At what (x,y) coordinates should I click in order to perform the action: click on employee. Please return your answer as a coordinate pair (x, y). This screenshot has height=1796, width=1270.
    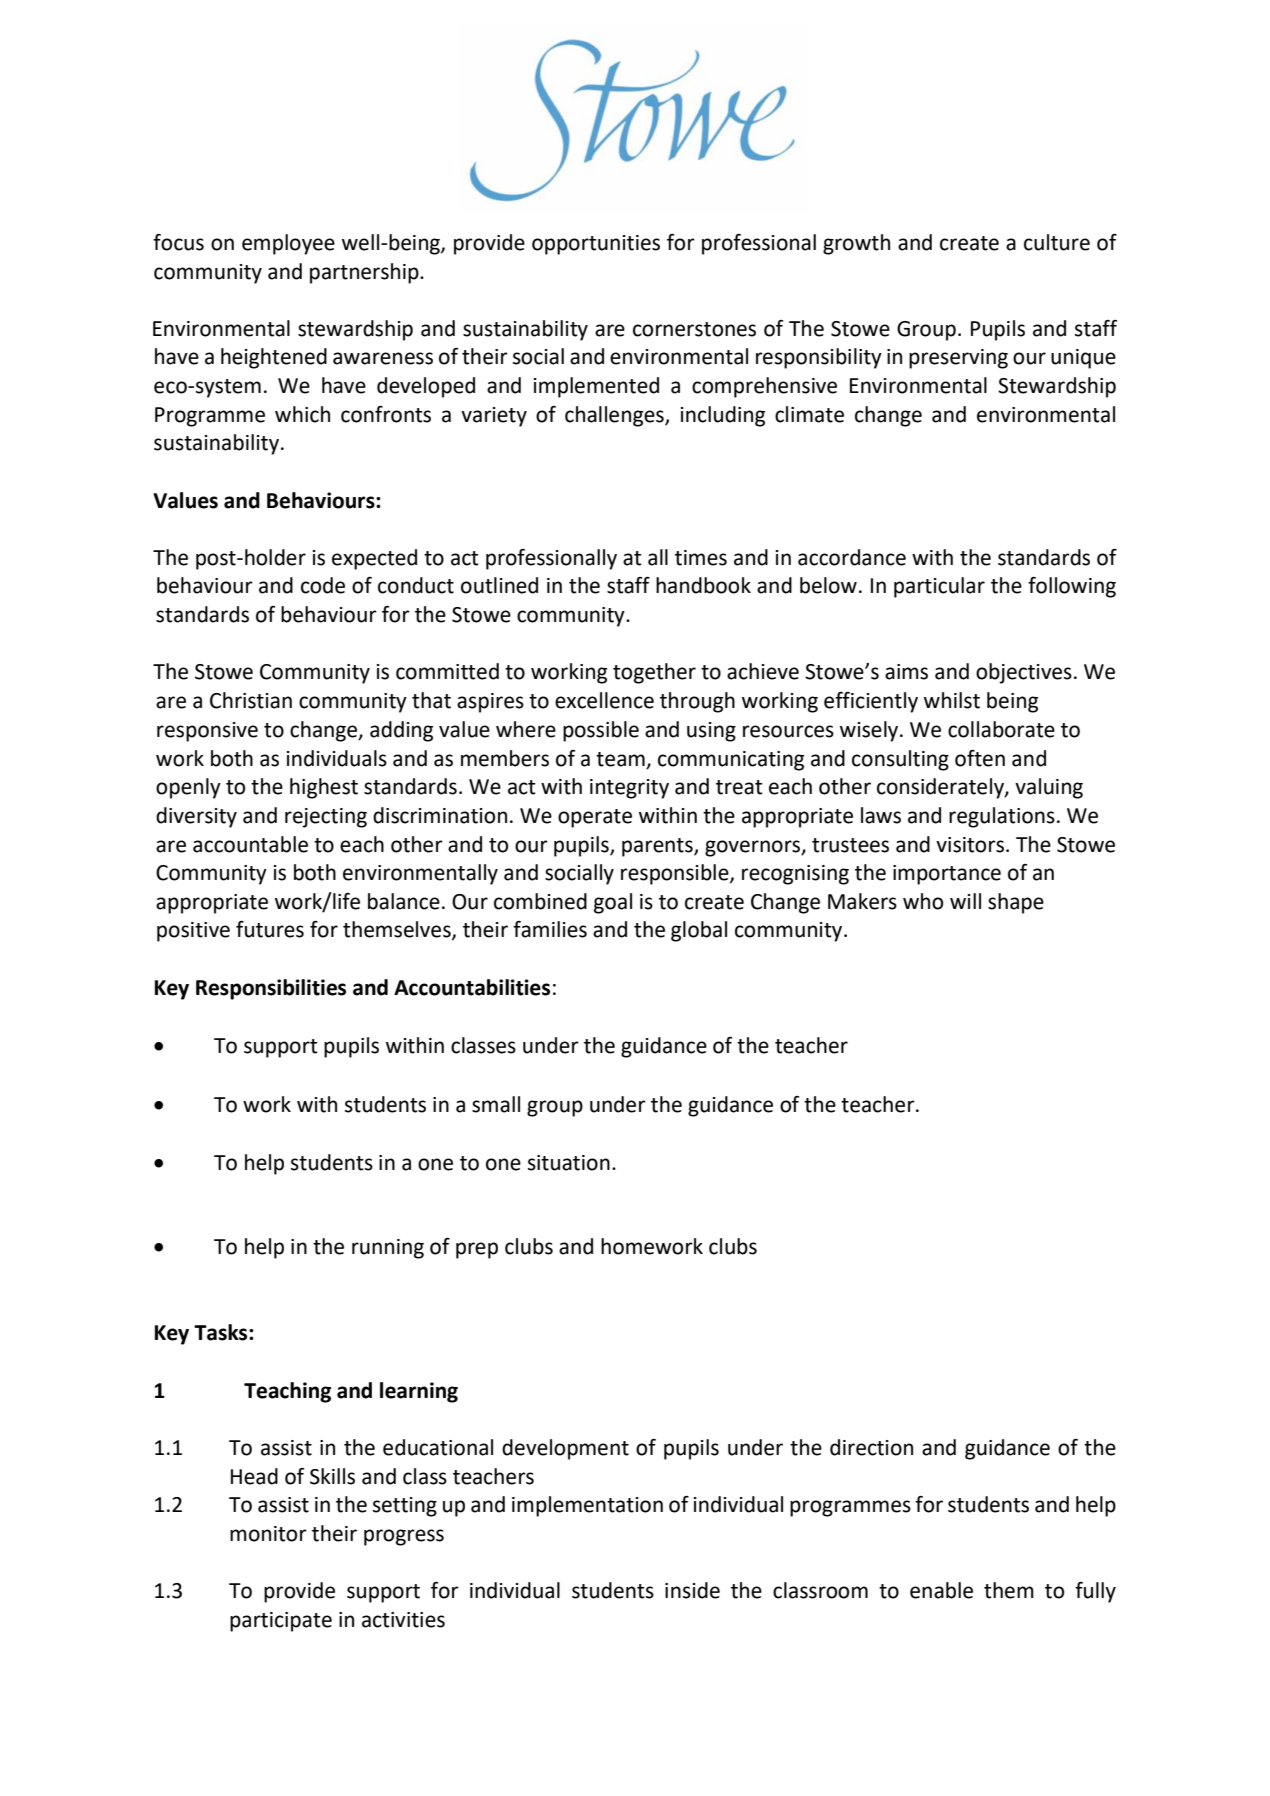
    Looking at the image, I should click on (288, 244).
